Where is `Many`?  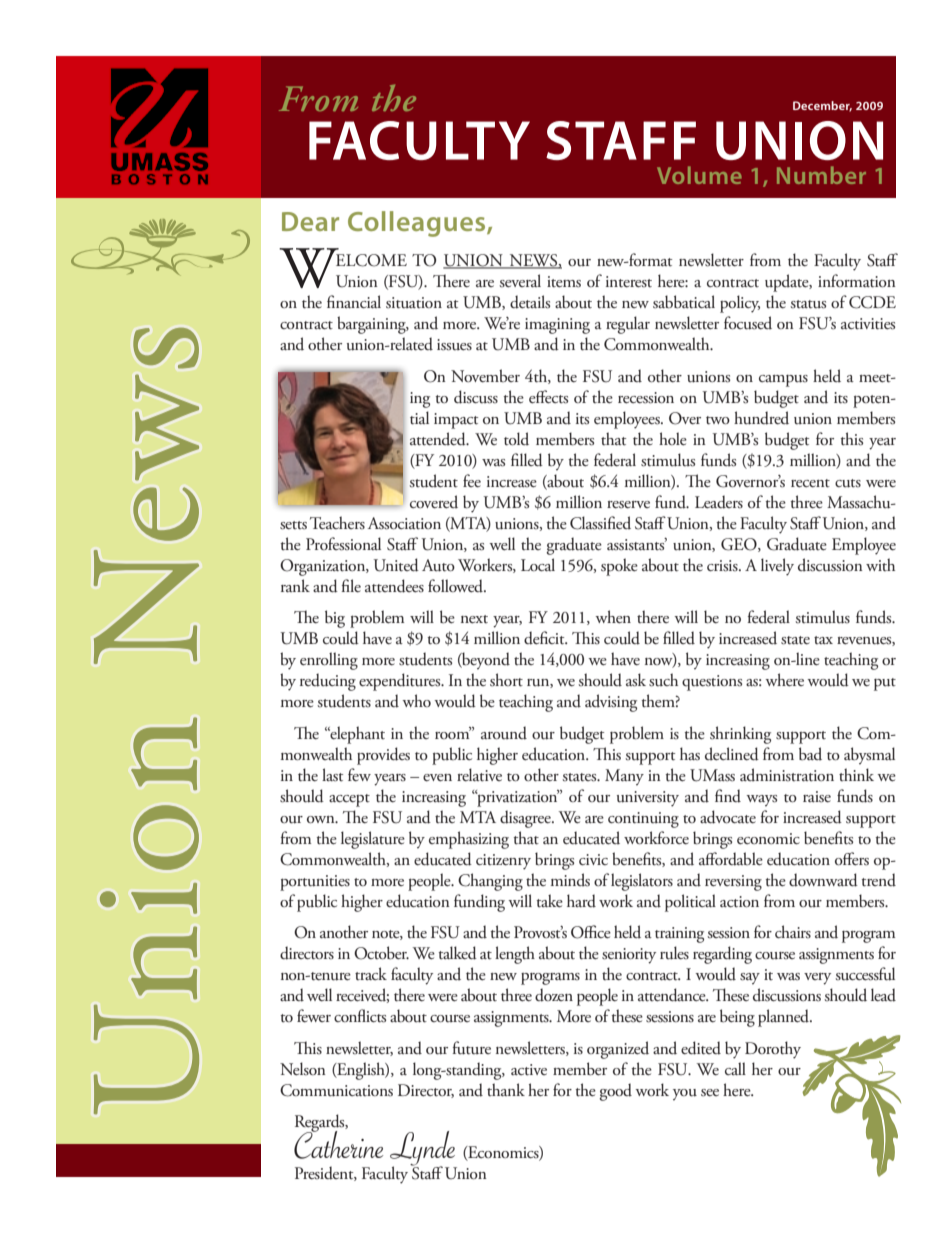
Many is located at coordinates (624, 777).
